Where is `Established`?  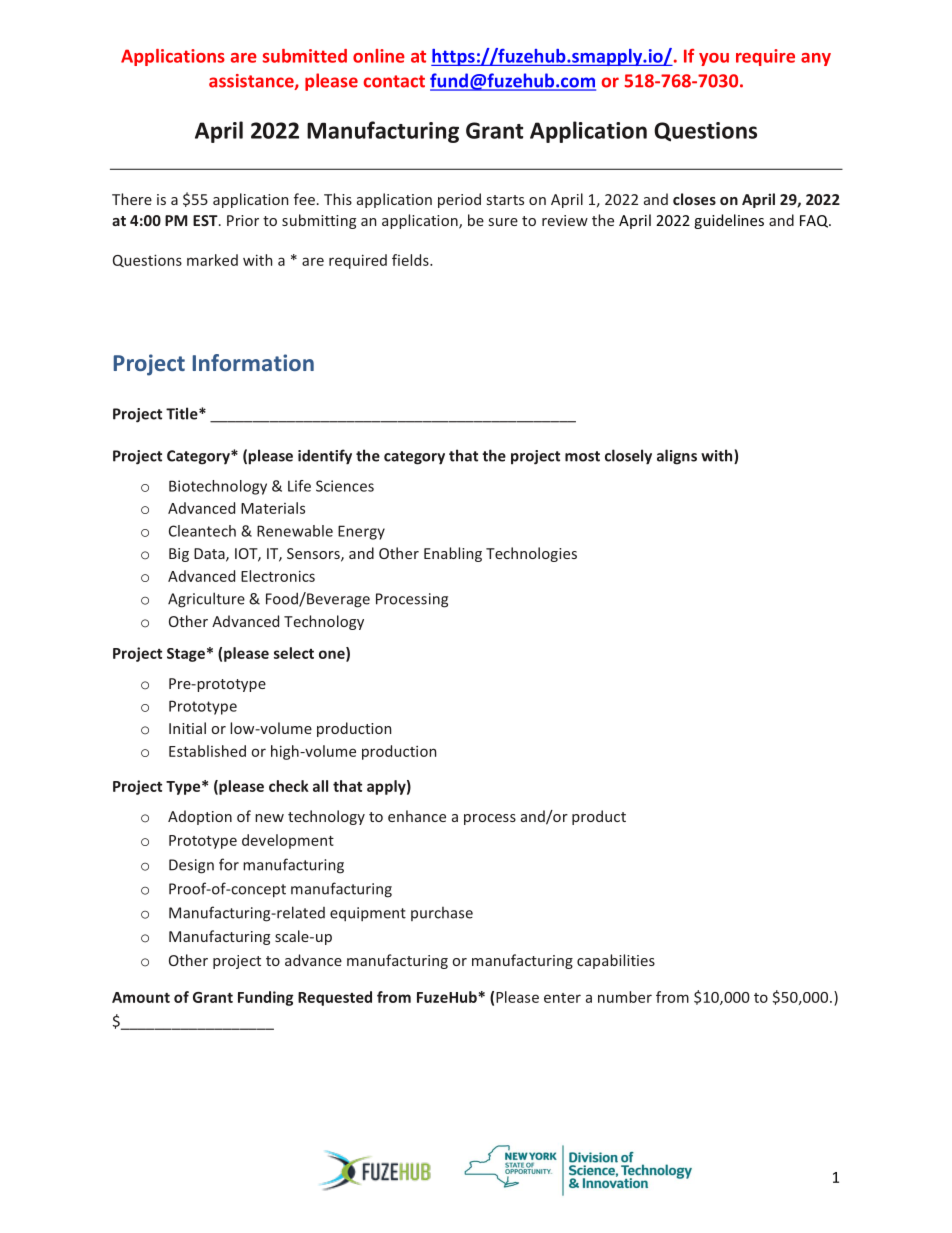 Established is located at coordinates (207, 751).
